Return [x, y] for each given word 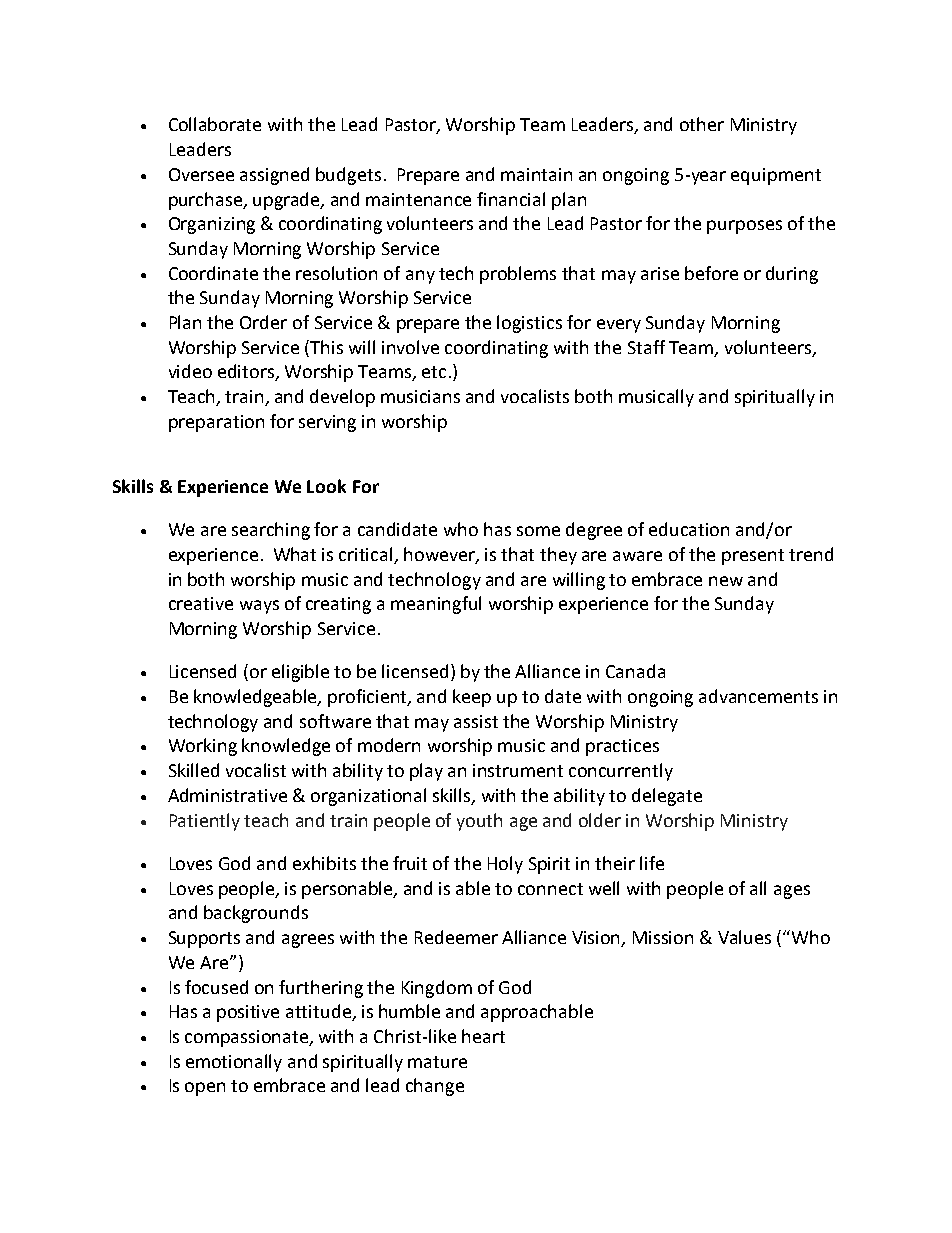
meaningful [436, 605]
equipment [776, 176]
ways [259, 607]
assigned [274, 176]
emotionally [234, 1063]
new [726, 581]
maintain [536, 174]
